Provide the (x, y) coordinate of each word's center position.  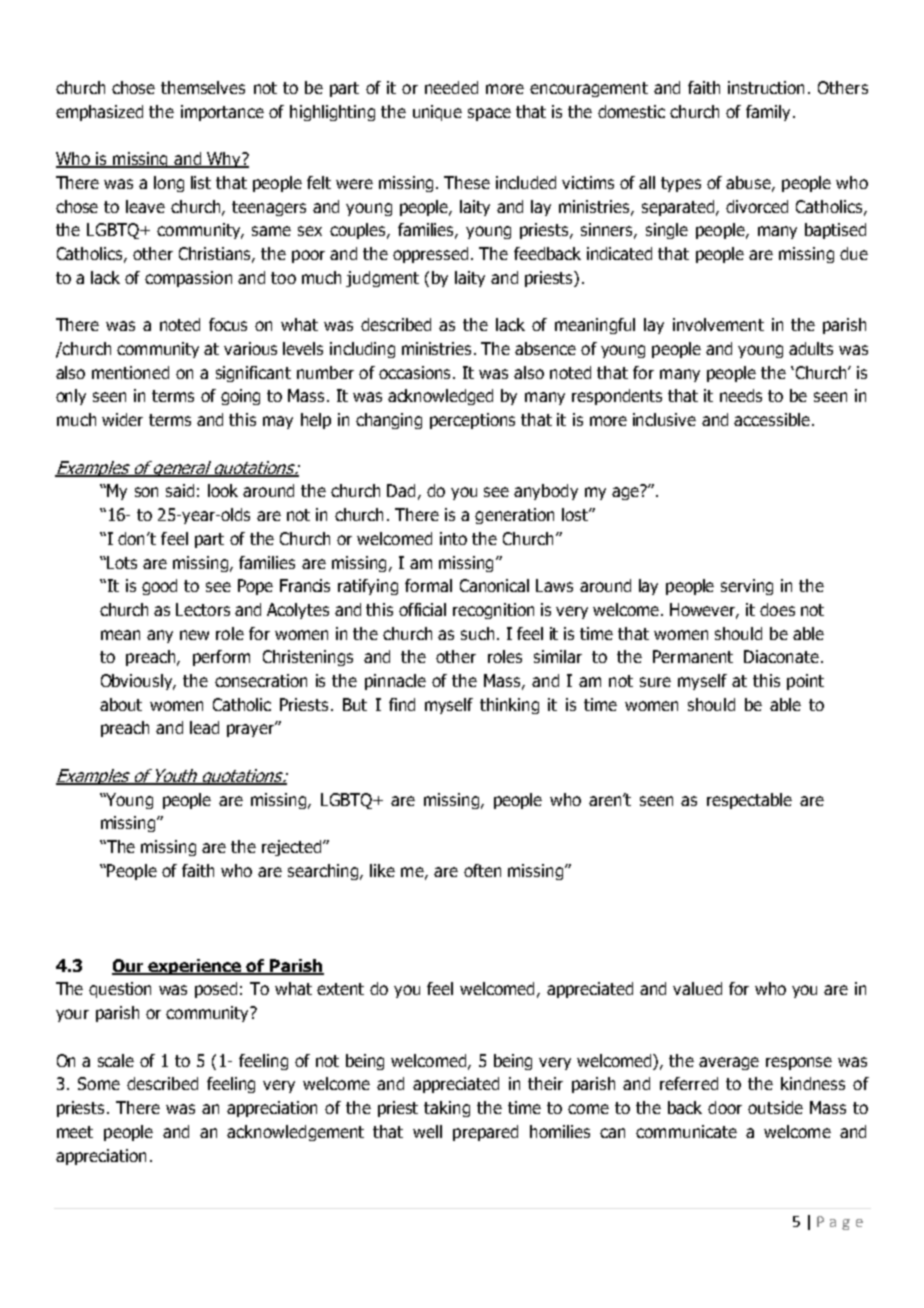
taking (447, 1109)
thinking (509, 706)
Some (99, 1083)
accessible (772, 419)
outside (775, 1107)
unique (437, 113)
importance (222, 113)
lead (204, 727)
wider (122, 419)
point (805, 682)
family (770, 113)
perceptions (472, 421)
